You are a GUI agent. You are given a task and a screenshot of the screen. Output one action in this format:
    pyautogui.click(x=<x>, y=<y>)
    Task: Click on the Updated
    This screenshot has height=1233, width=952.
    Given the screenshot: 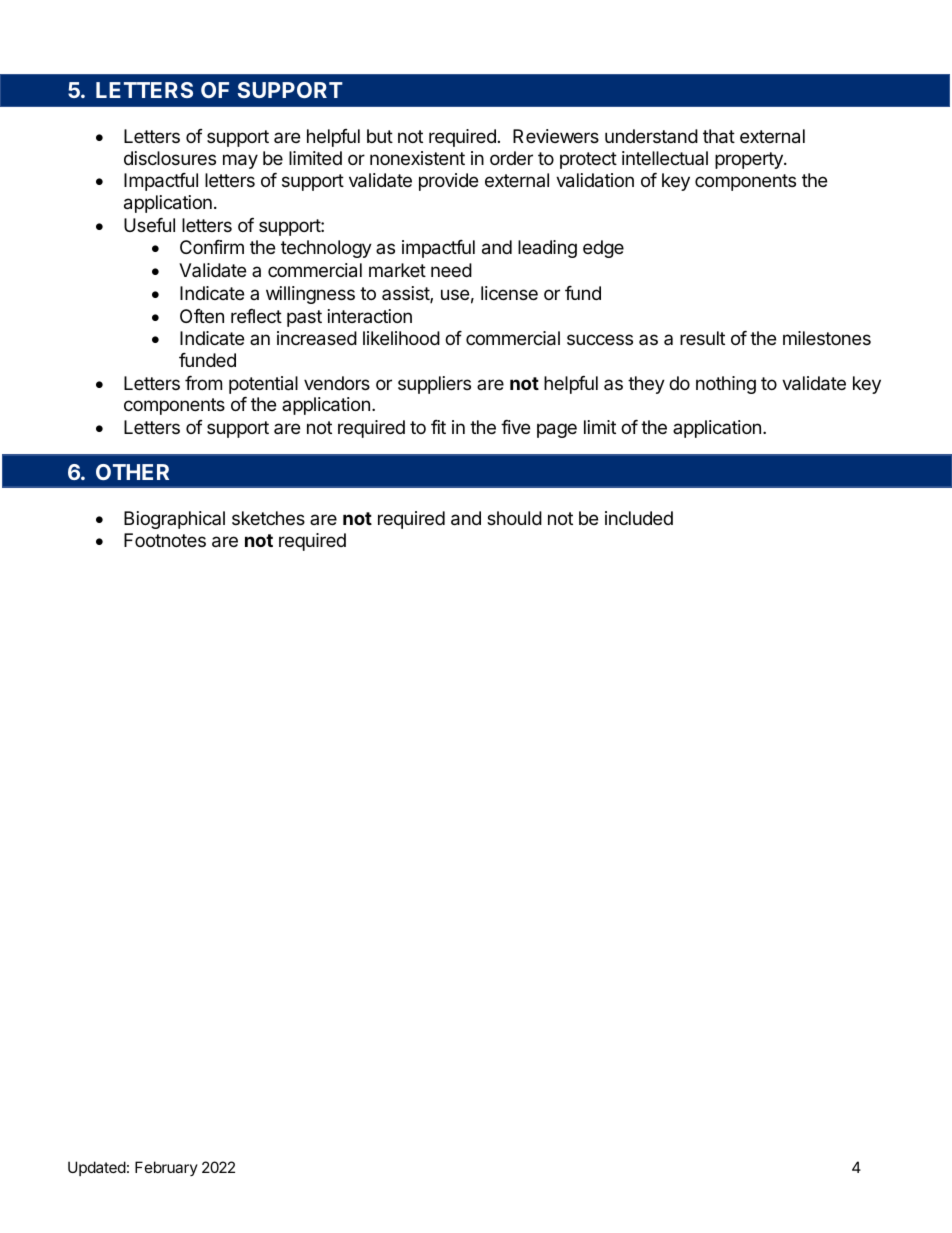 What is the action you would take?
    pyautogui.click(x=97, y=1168)
